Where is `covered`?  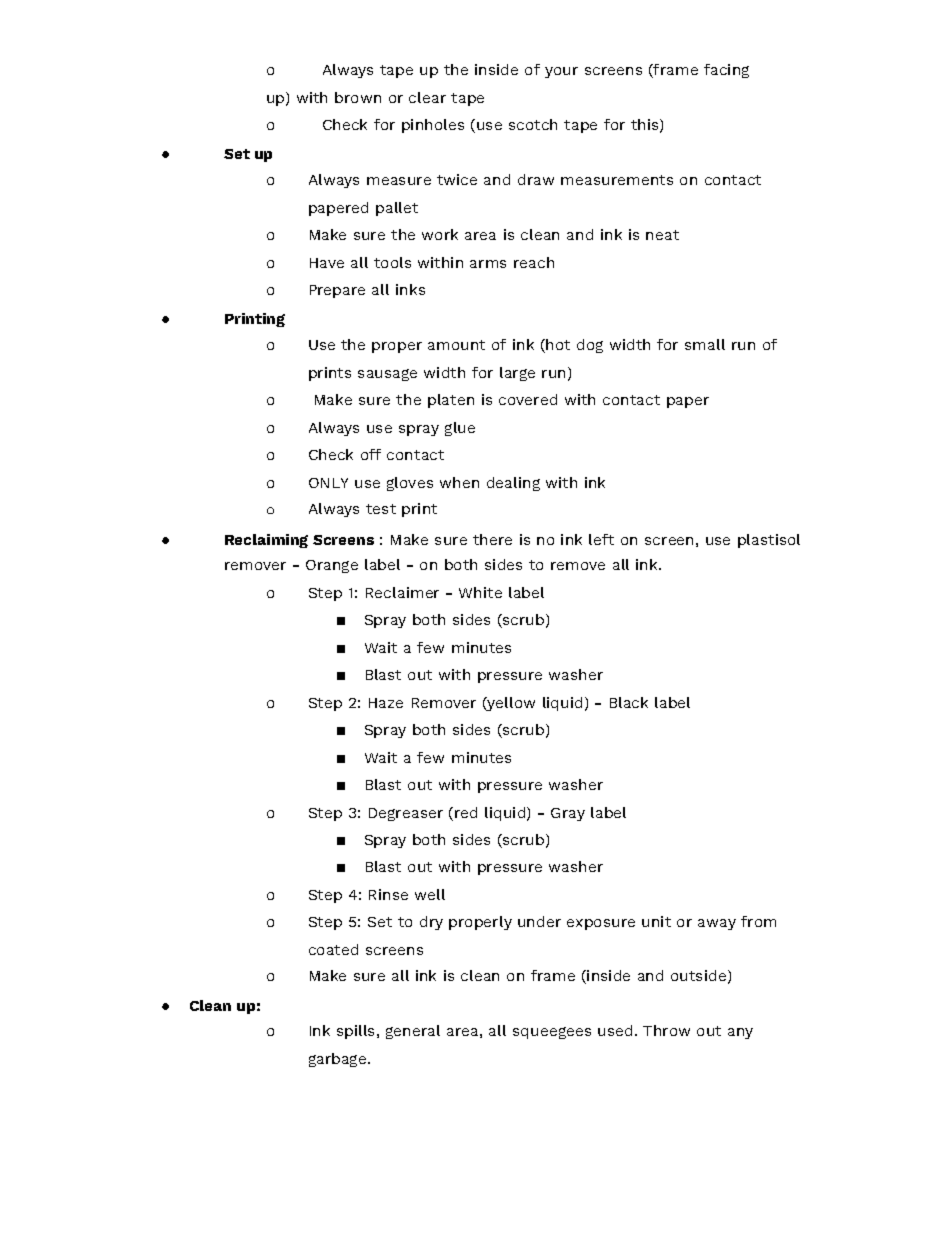 covered is located at coordinates (528, 399).
